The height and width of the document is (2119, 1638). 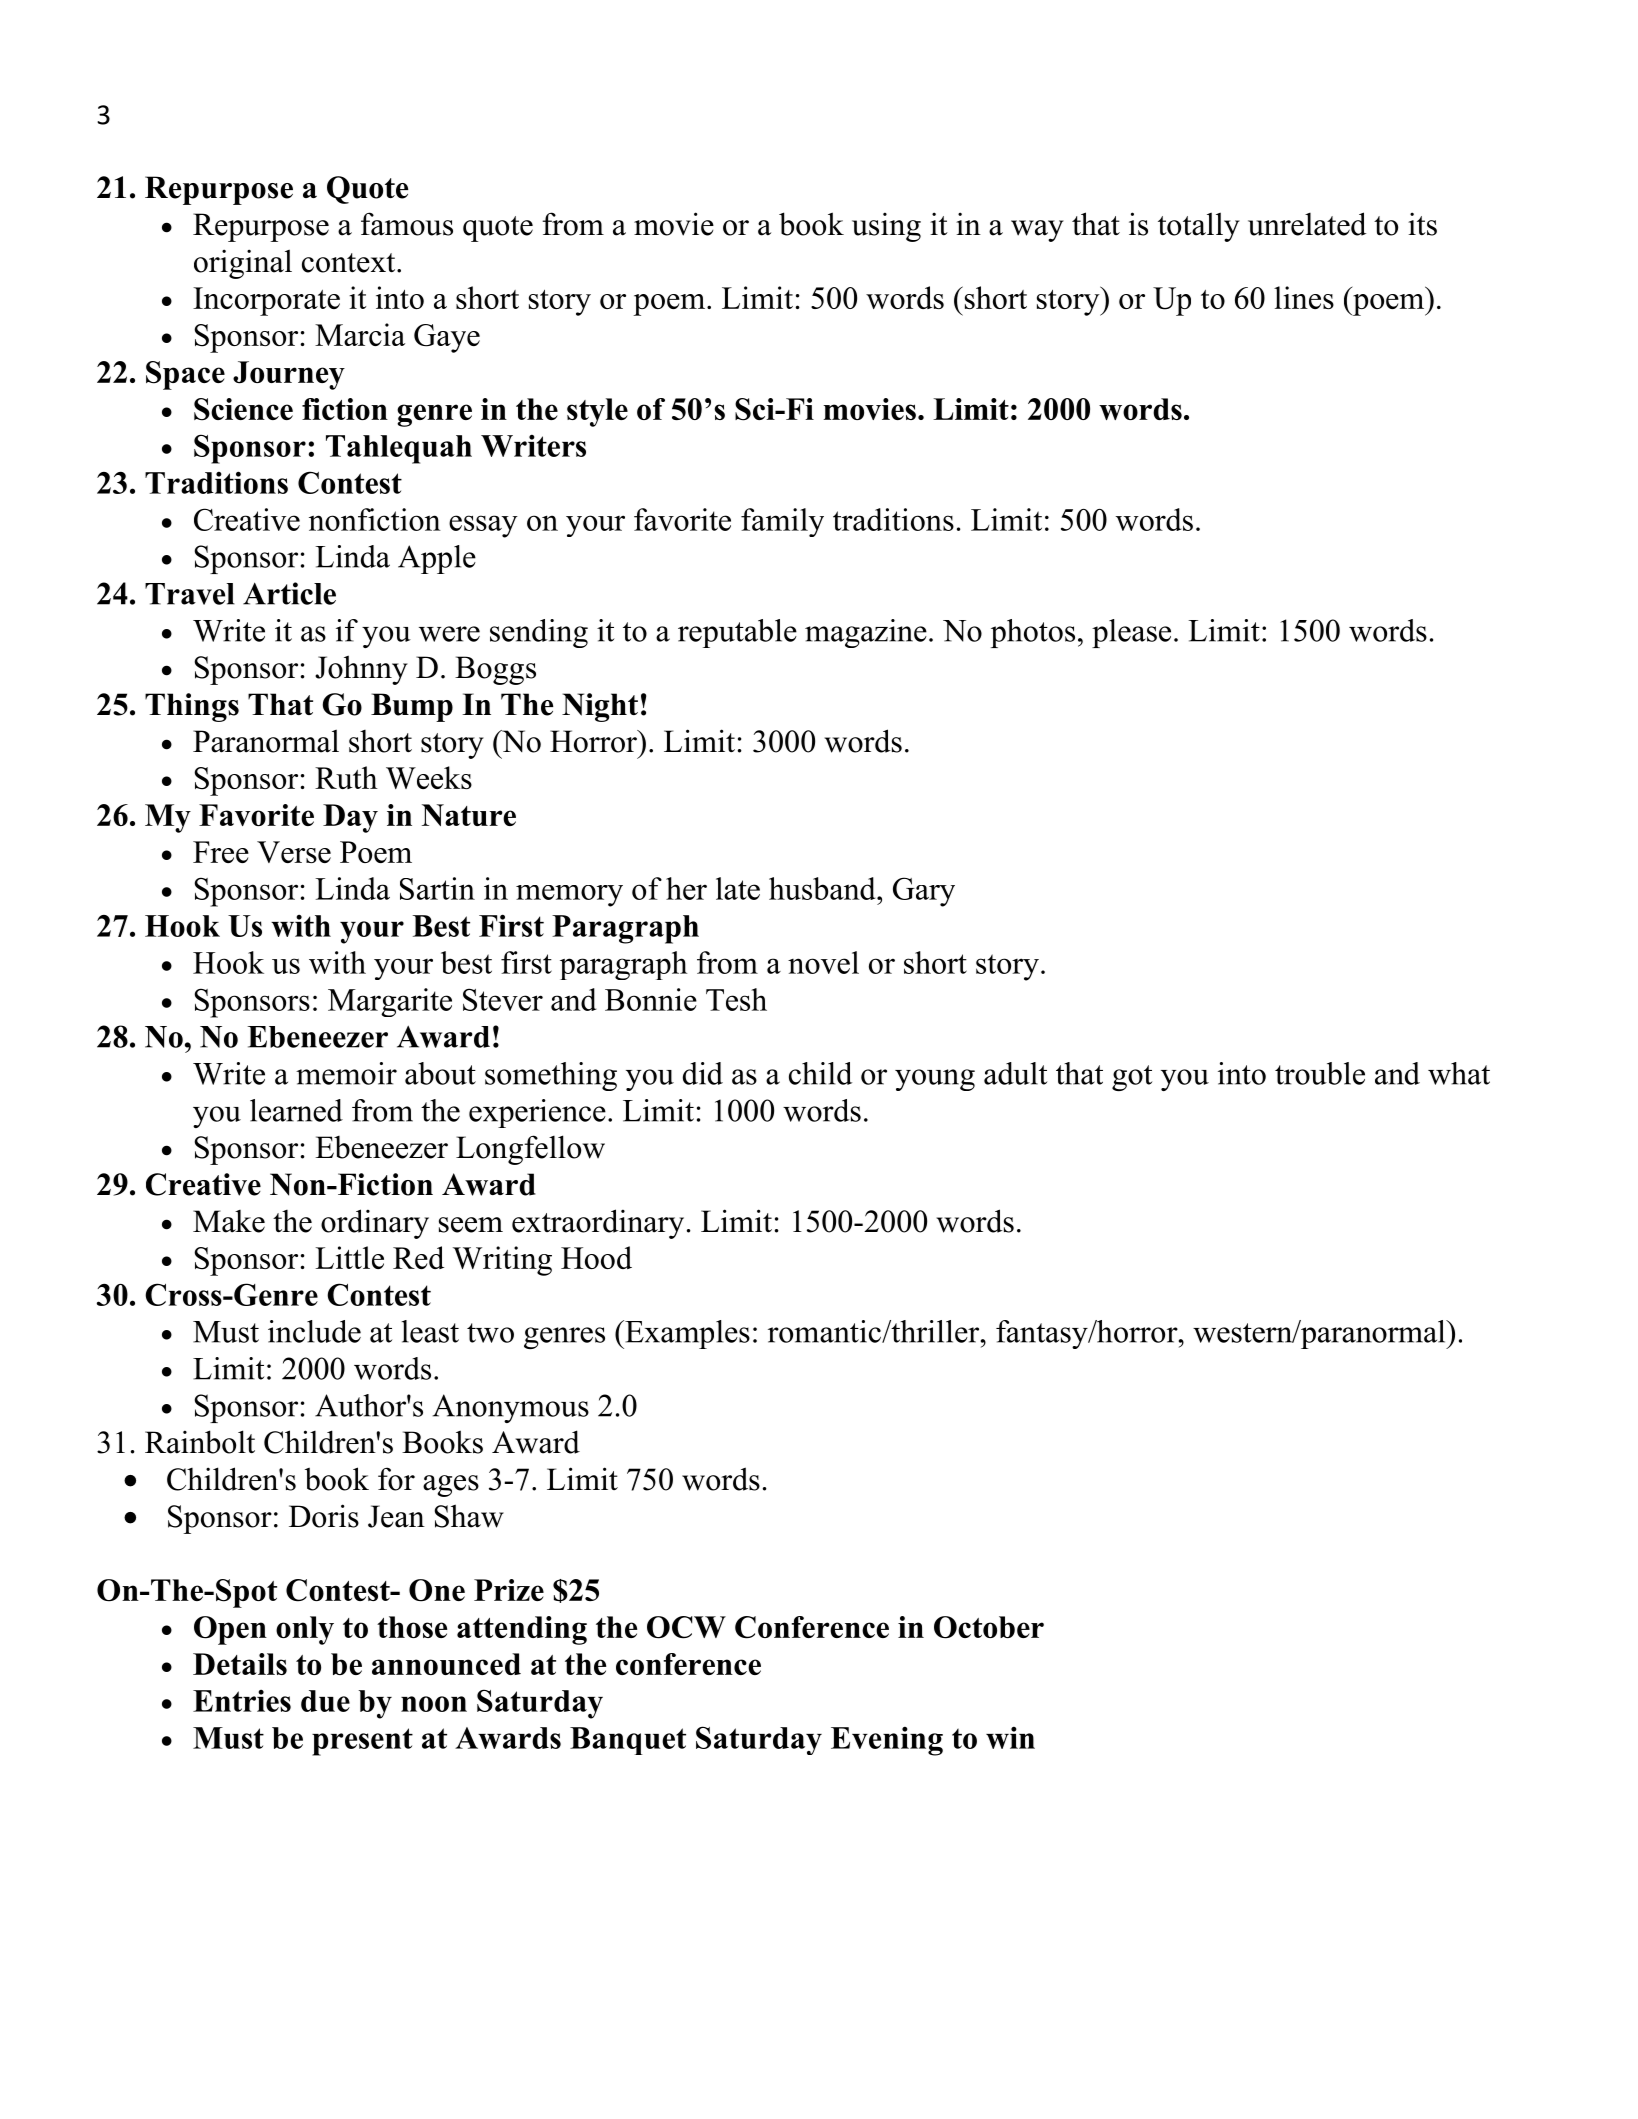 What do you see at coordinates (325, 1701) in the document?
I see `due` at bounding box center [325, 1701].
